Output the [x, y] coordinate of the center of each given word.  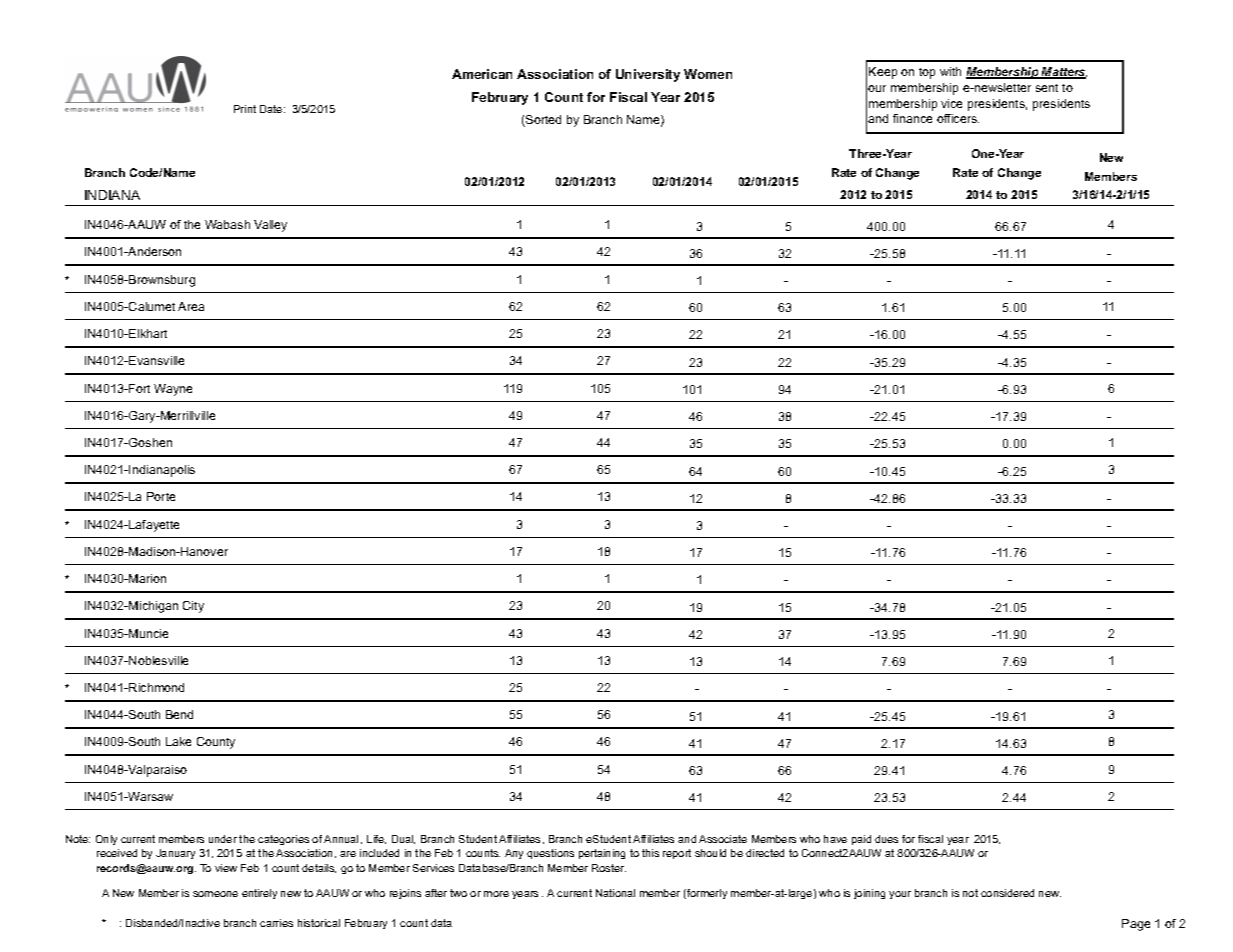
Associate [723, 839]
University [648, 75]
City [193, 607]
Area [191, 306]
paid [861, 840]
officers [958, 118]
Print [245, 109]
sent [1047, 88]
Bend [179, 714]
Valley [270, 226]
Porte [161, 496]
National [615, 893]
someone [215, 894]
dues [886, 839]
